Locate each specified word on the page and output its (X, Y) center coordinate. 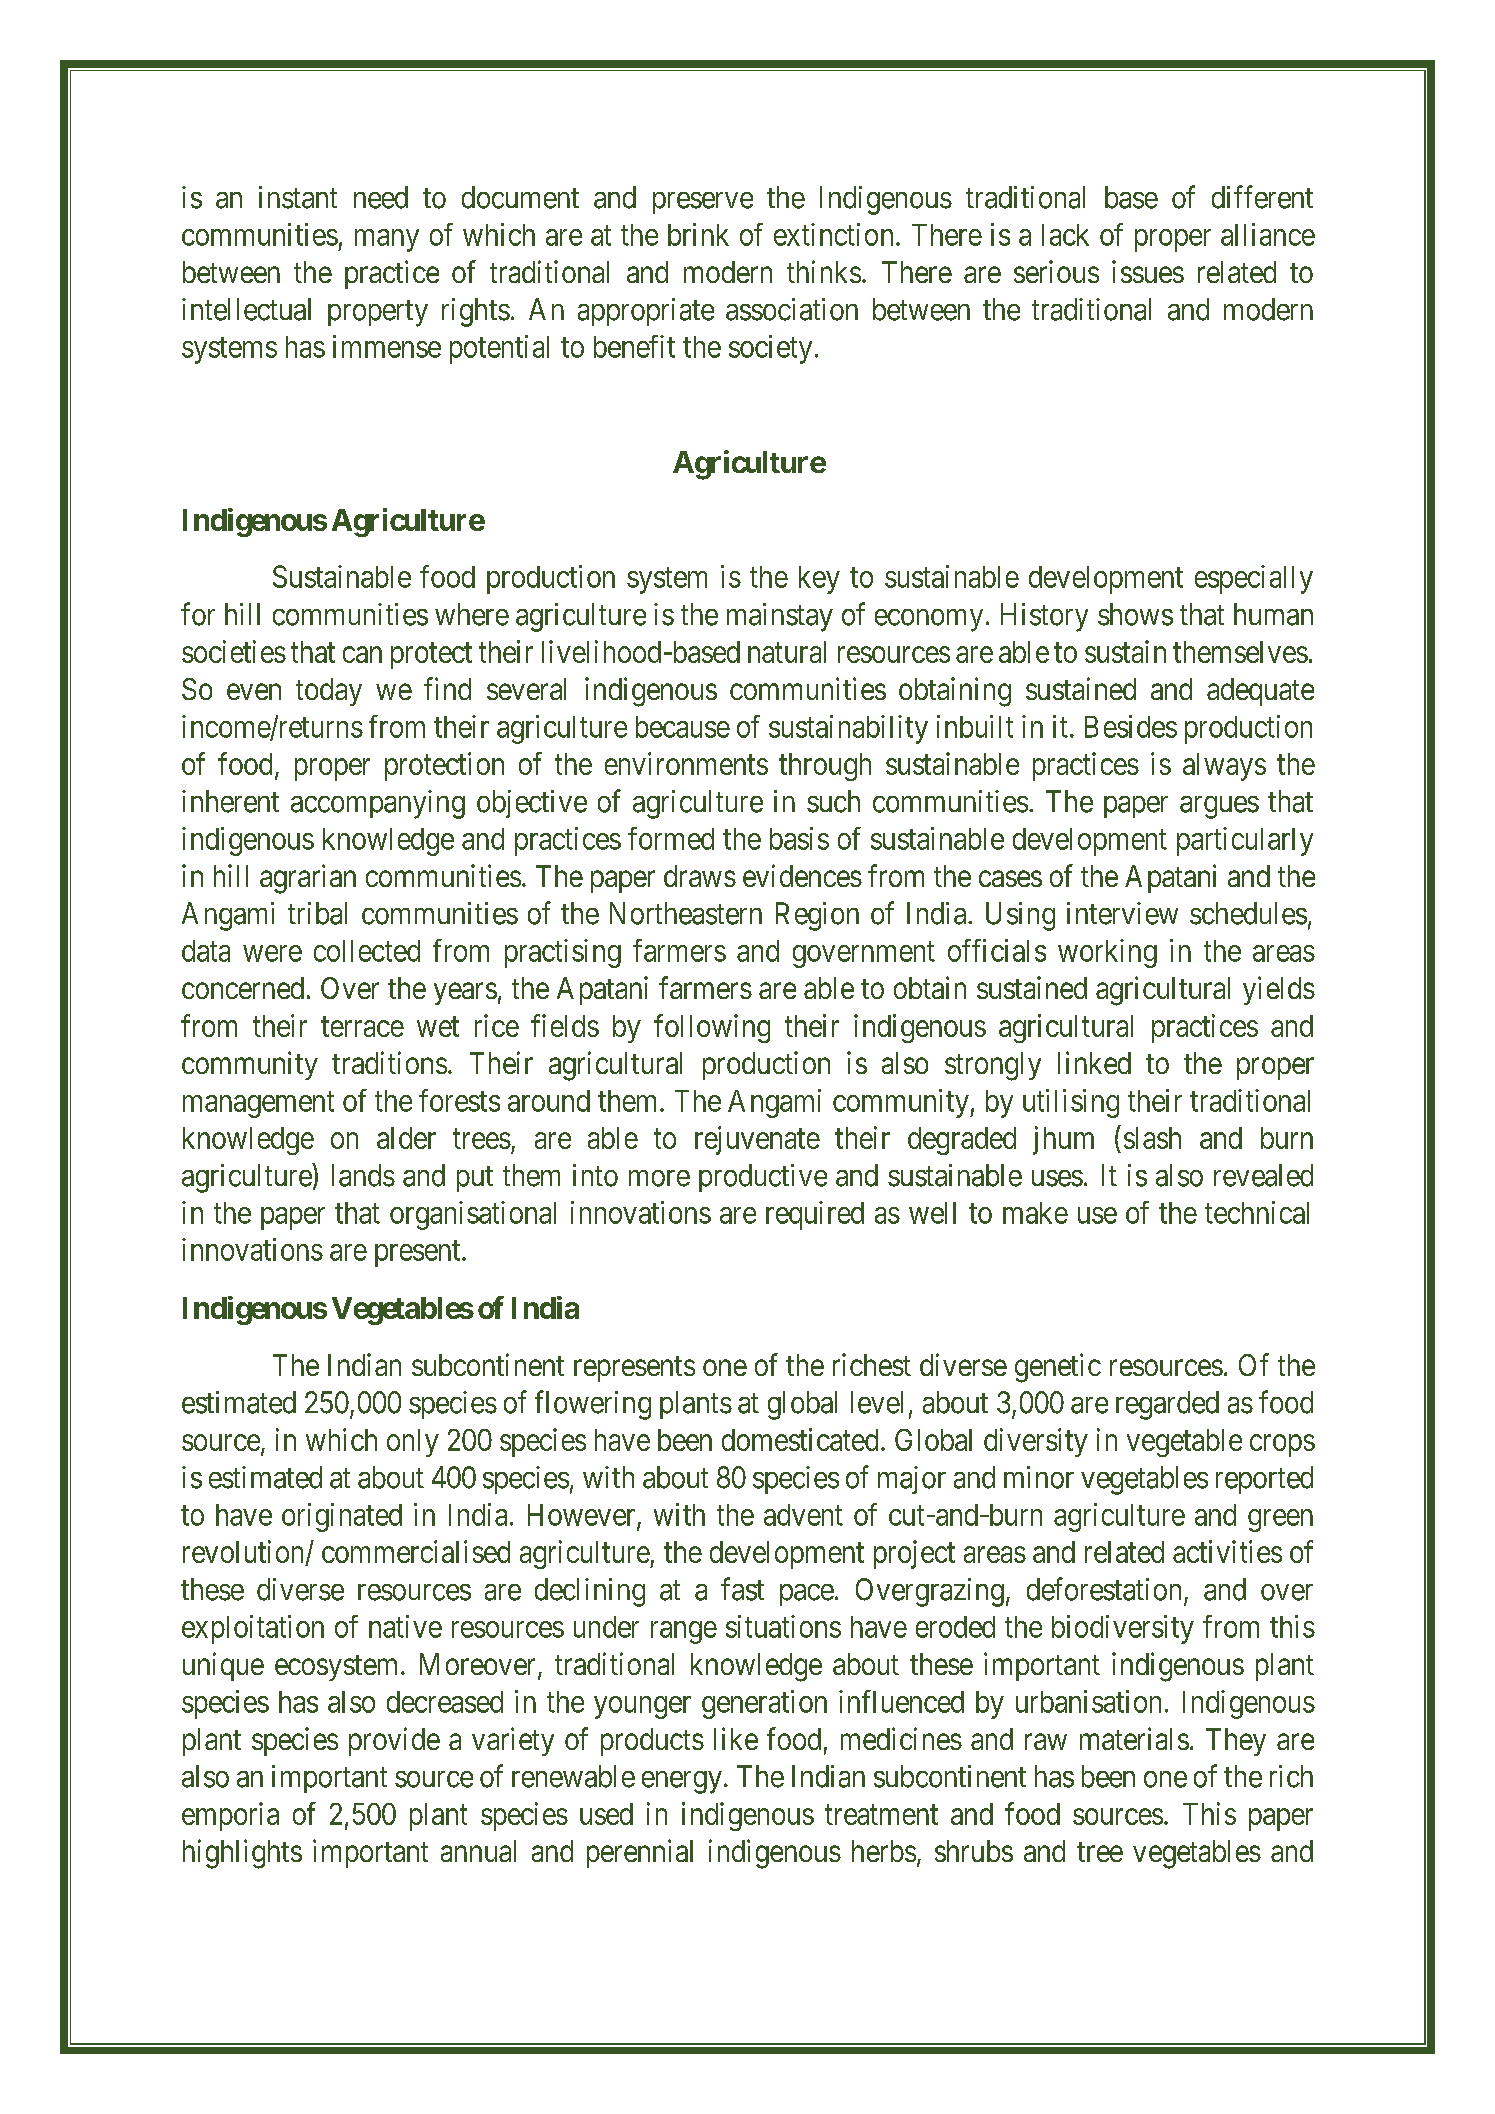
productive (763, 1178)
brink (698, 234)
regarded (1167, 1405)
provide (394, 1741)
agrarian (308, 879)
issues (1148, 271)
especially (1254, 579)
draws (700, 876)
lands (363, 1175)
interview (1122, 913)
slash (1152, 1138)
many (387, 240)
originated (342, 1517)
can (362, 654)
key (819, 580)
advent (803, 1515)
